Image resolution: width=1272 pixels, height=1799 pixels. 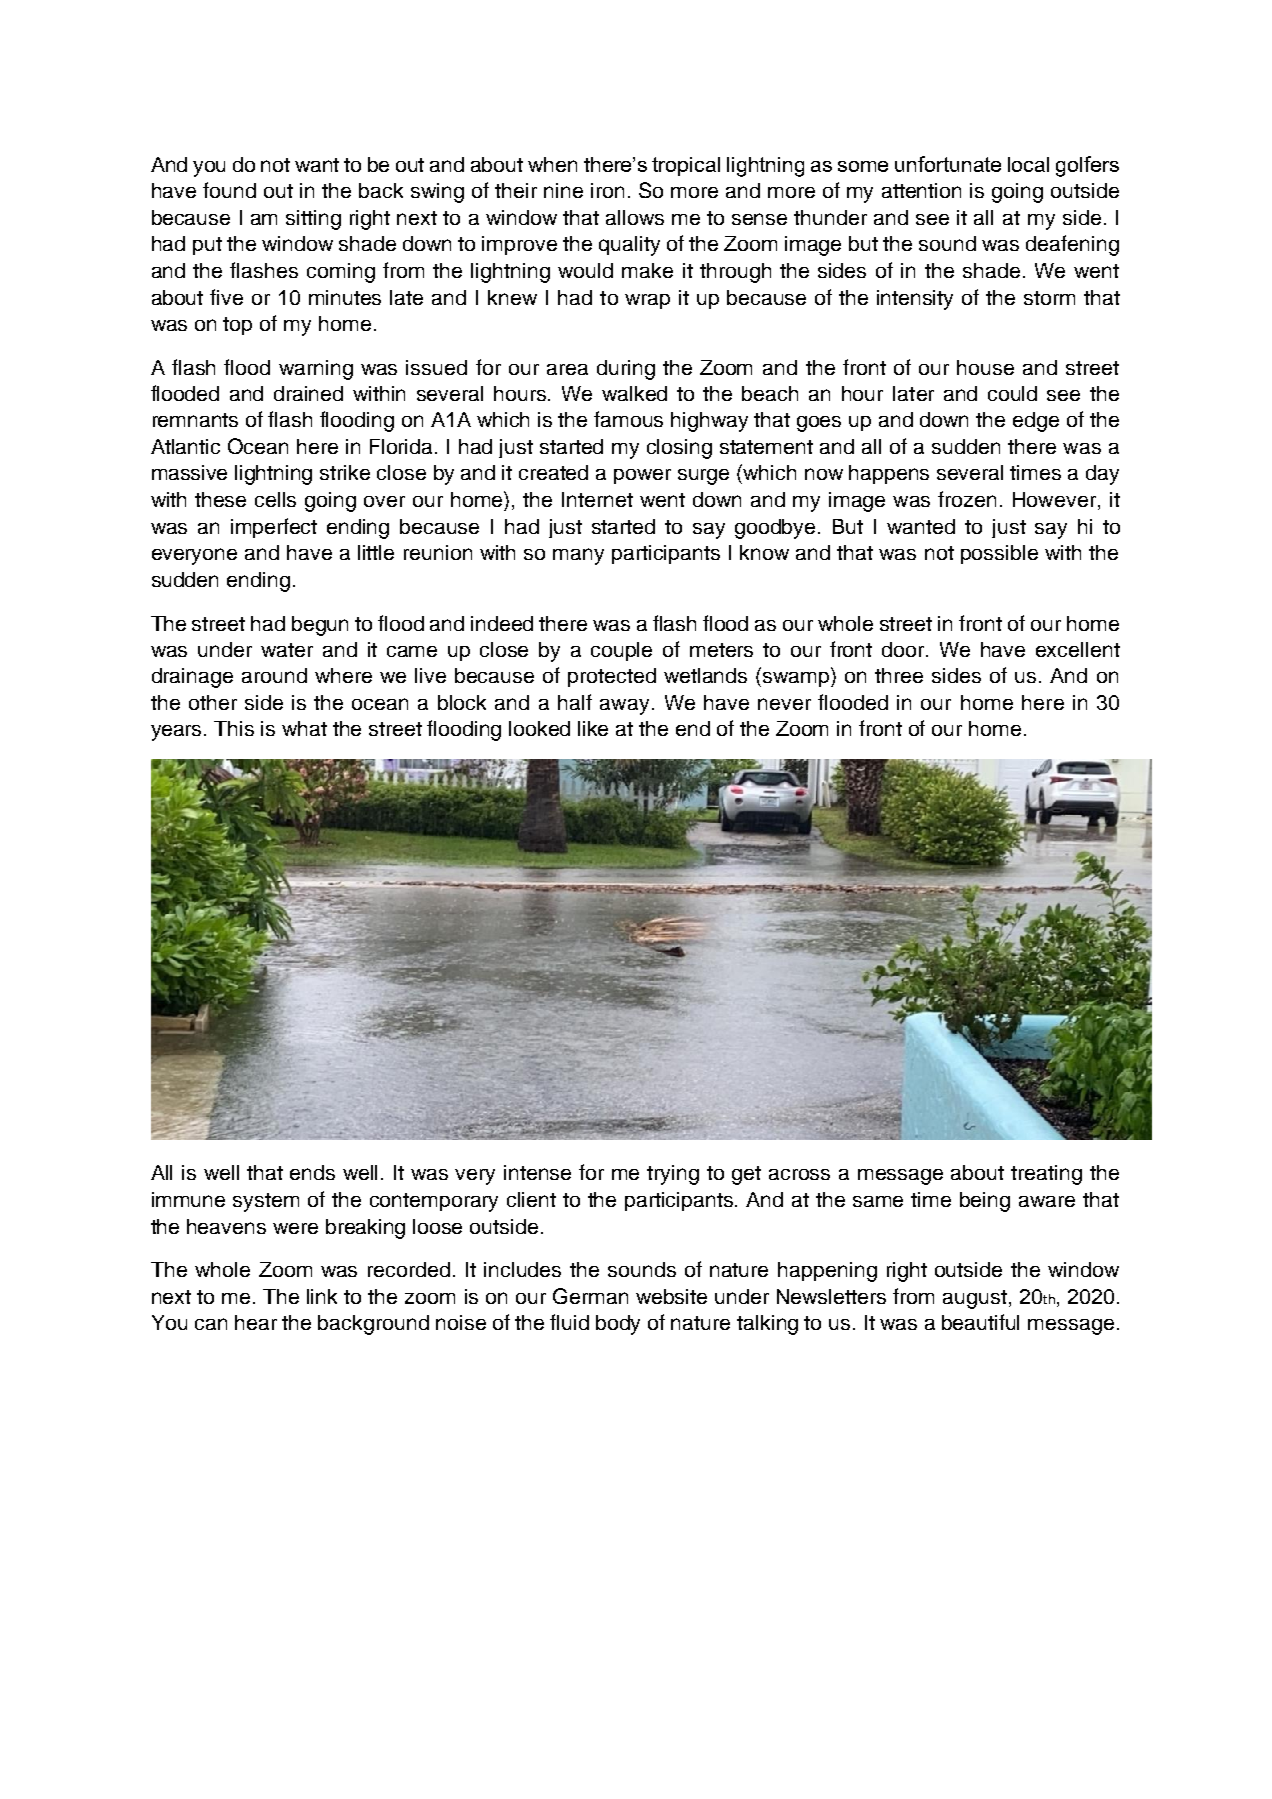 I want to click on treating, so click(x=1046, y=1175).
